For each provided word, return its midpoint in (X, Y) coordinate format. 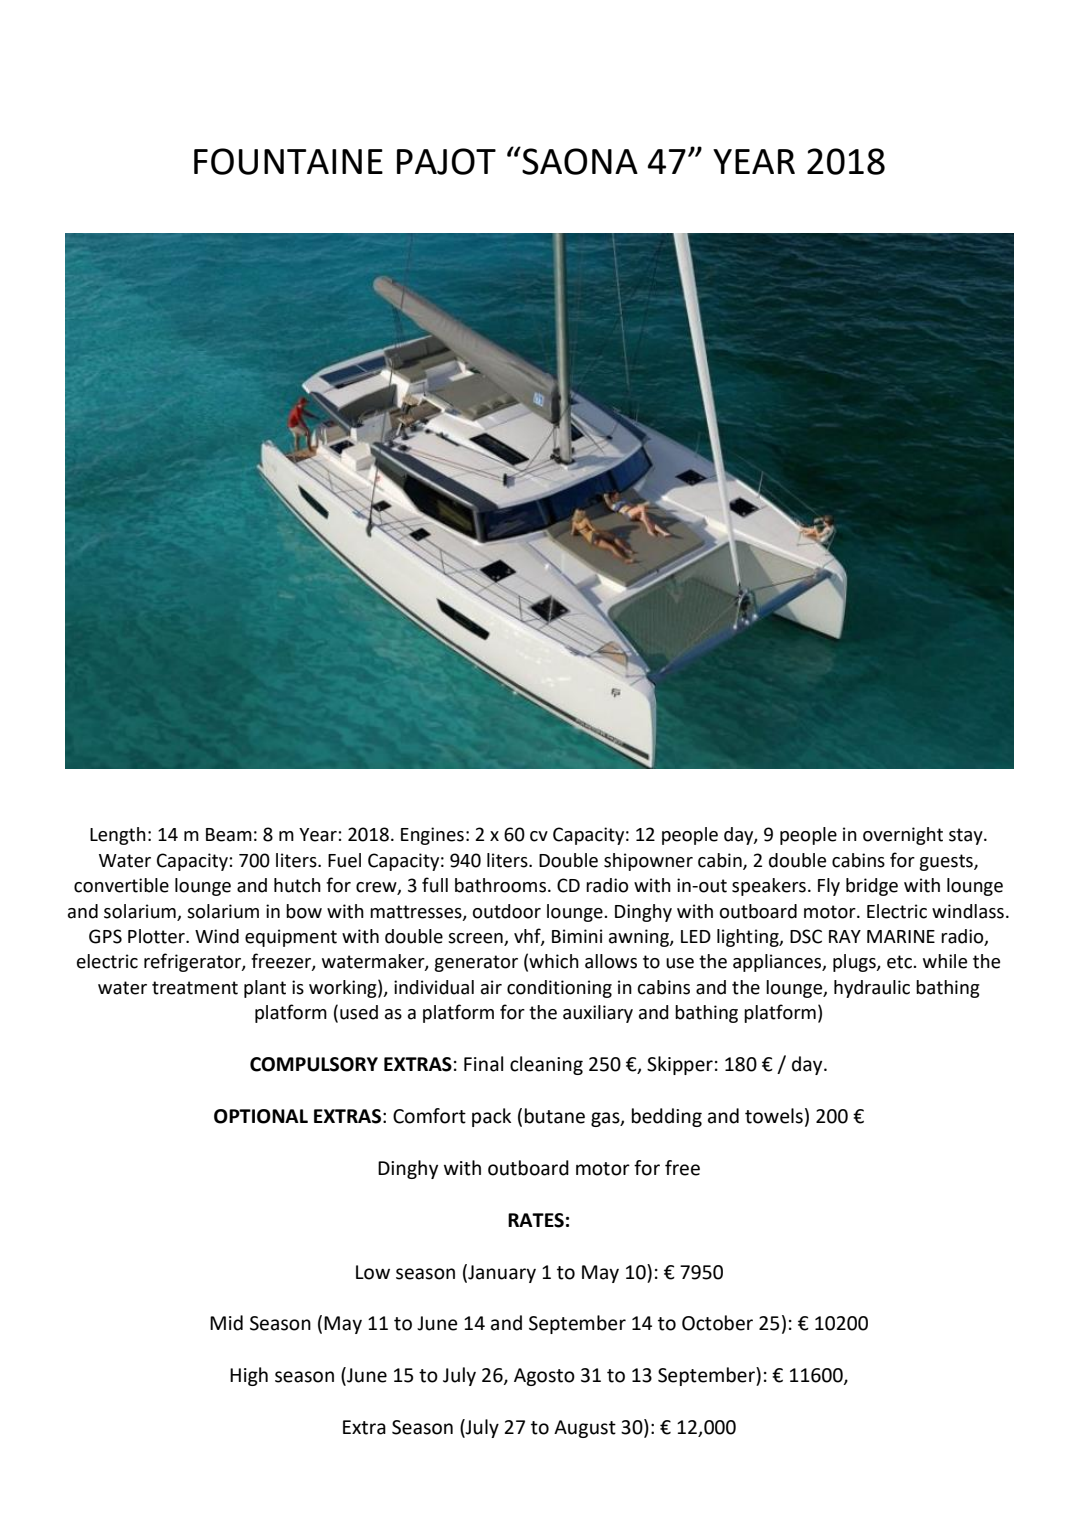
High (249, 1376)
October (717, 1323)
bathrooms (500, 885)
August (585, 1429)
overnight (903, 836)
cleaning (546, 1065)
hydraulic (872, 989)
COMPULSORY (314, 1064)
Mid (226, 1323)
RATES (536, 1220)
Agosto (544, 1377)
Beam (229, 835)
